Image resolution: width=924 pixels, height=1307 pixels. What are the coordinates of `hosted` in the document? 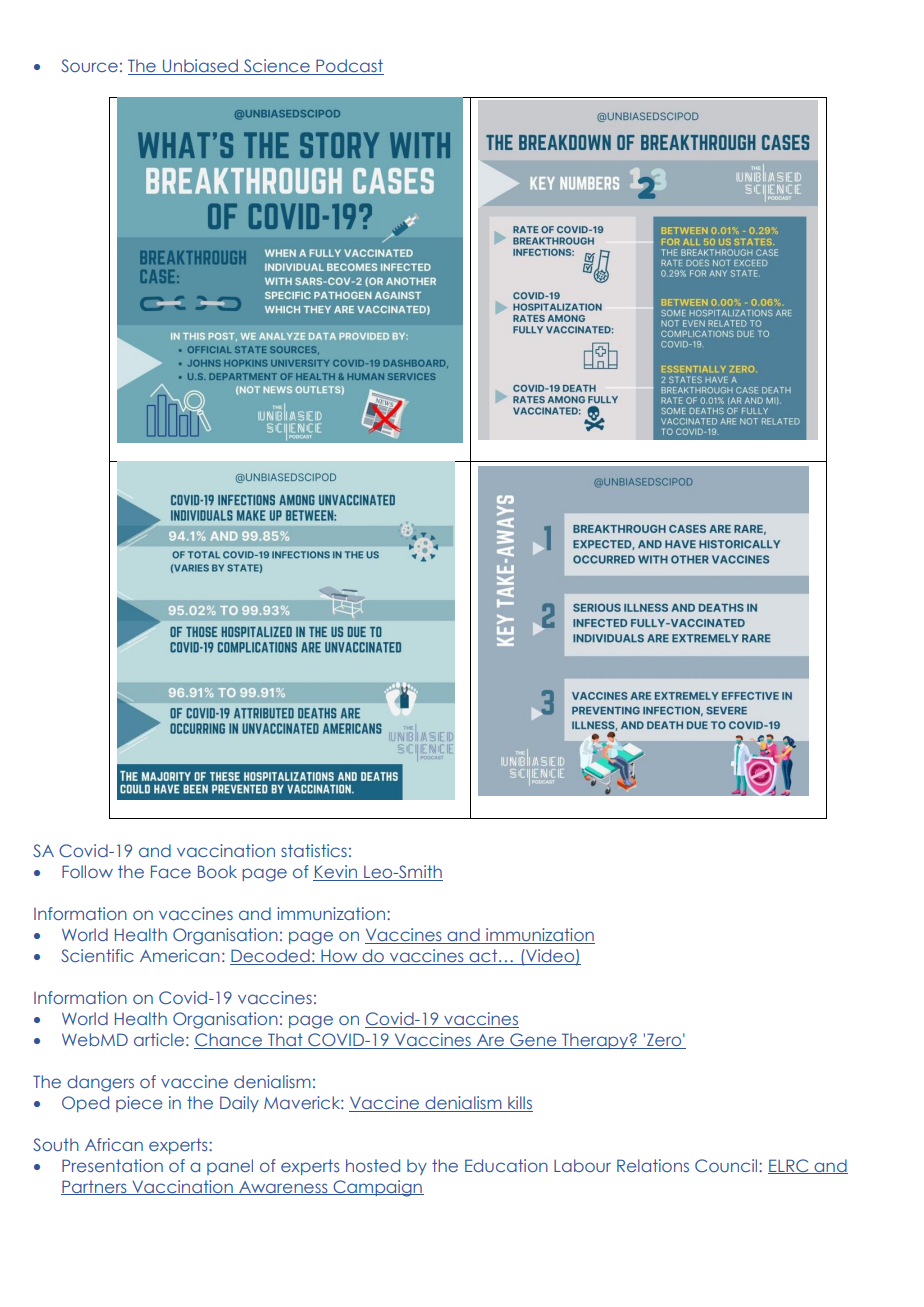 It's located at (373, 1165).
